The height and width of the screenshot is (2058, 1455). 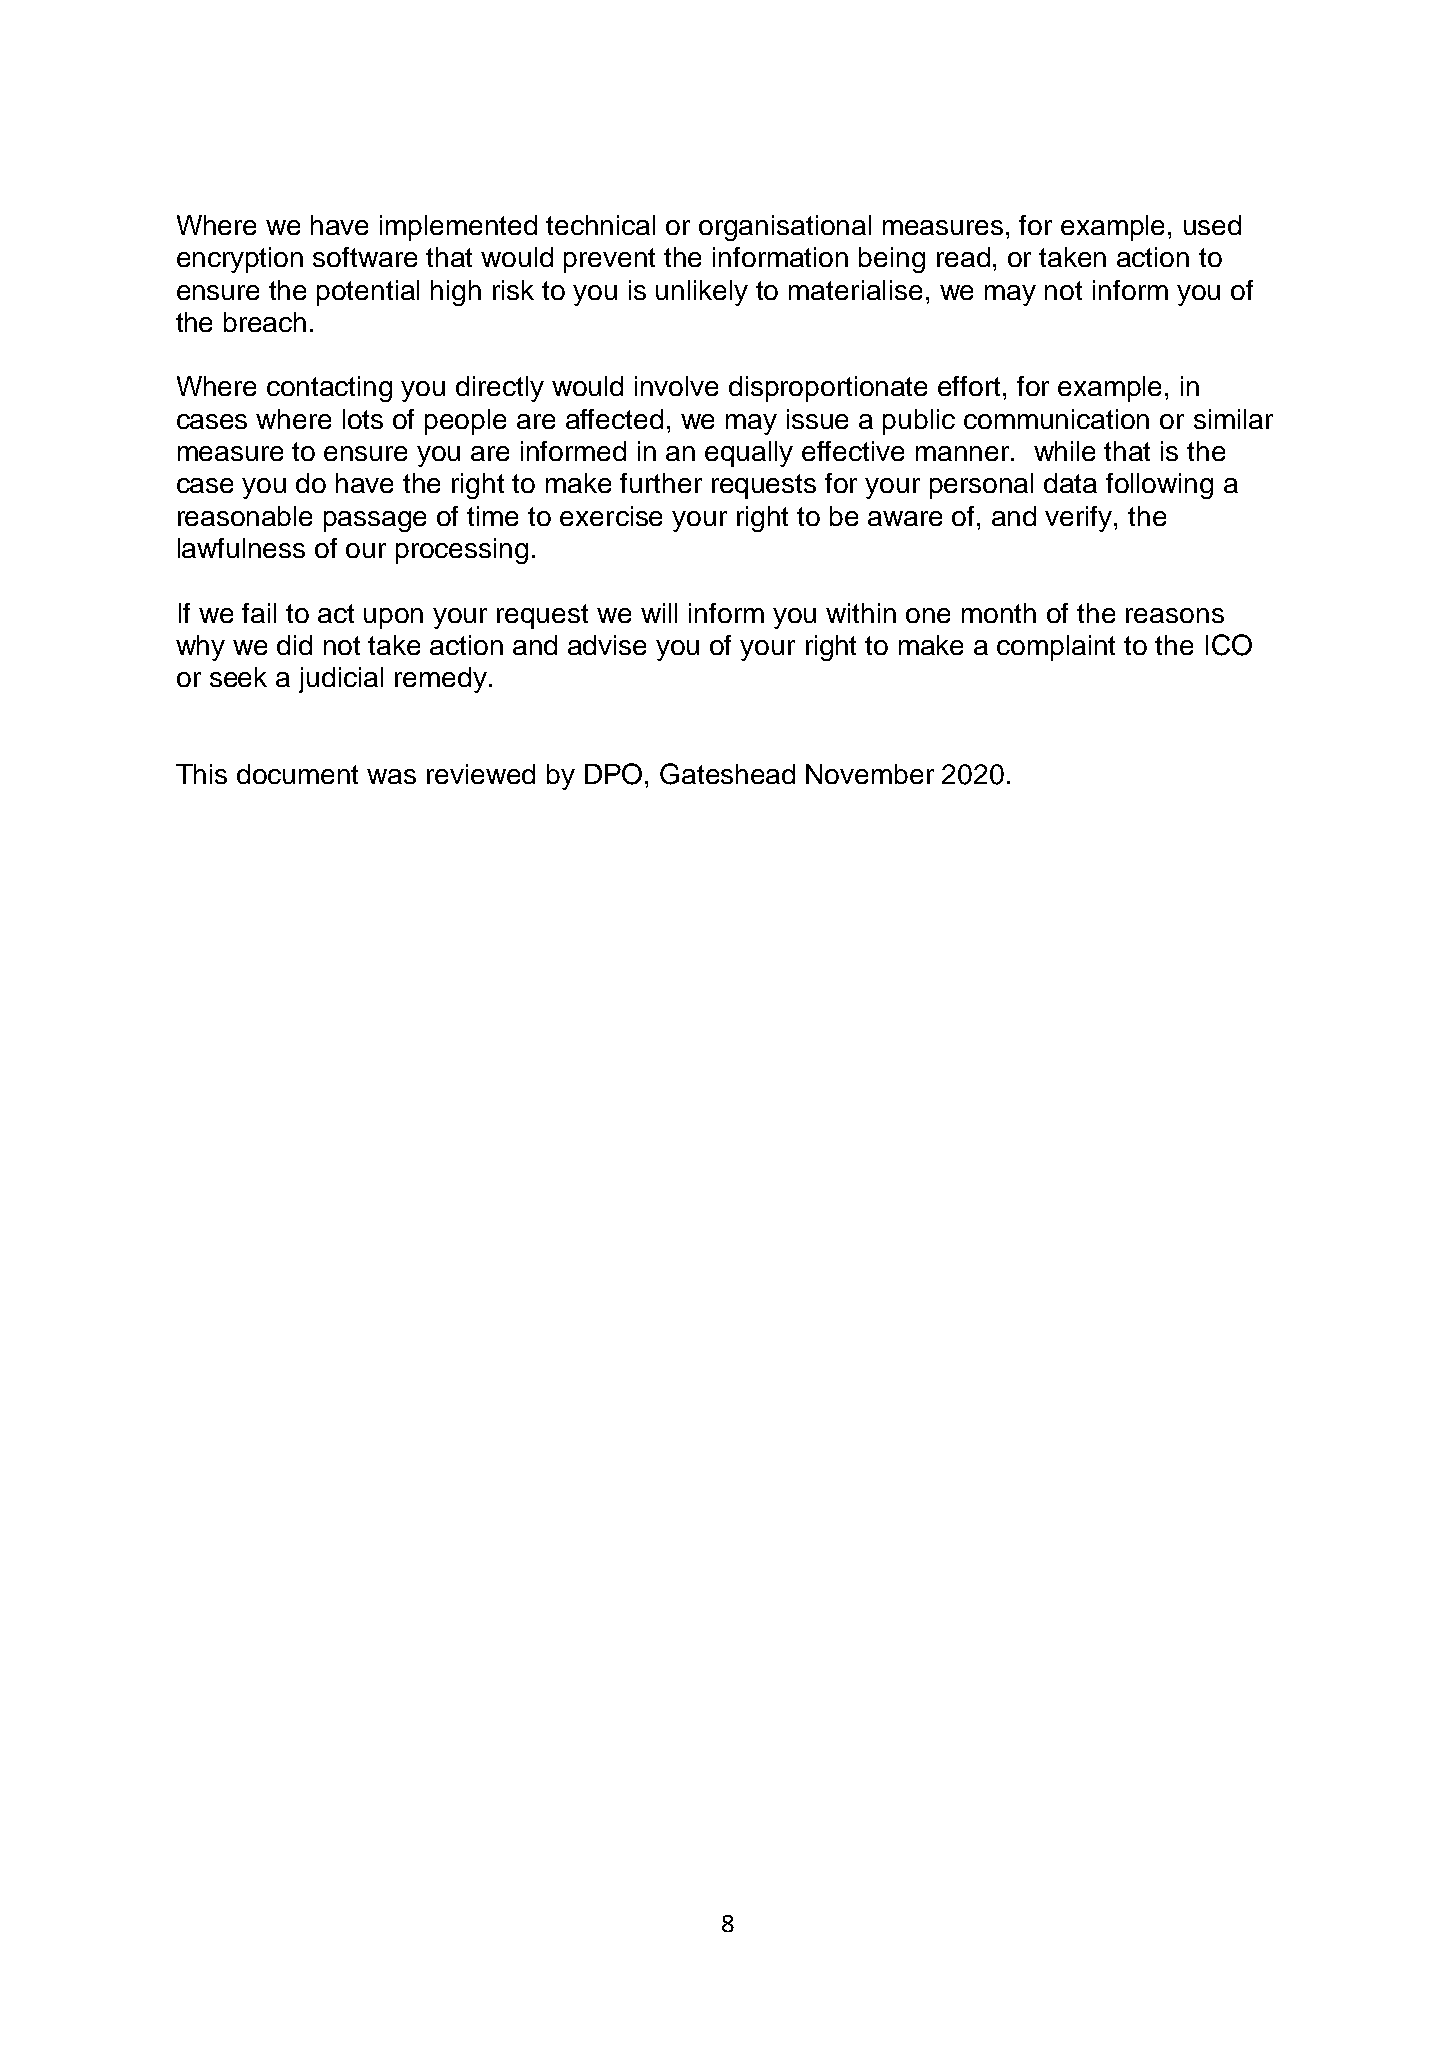 What do you see at coordinates (1080, 519) in the screenshot?
I see `verify` at bounding box center [1080, 519].
